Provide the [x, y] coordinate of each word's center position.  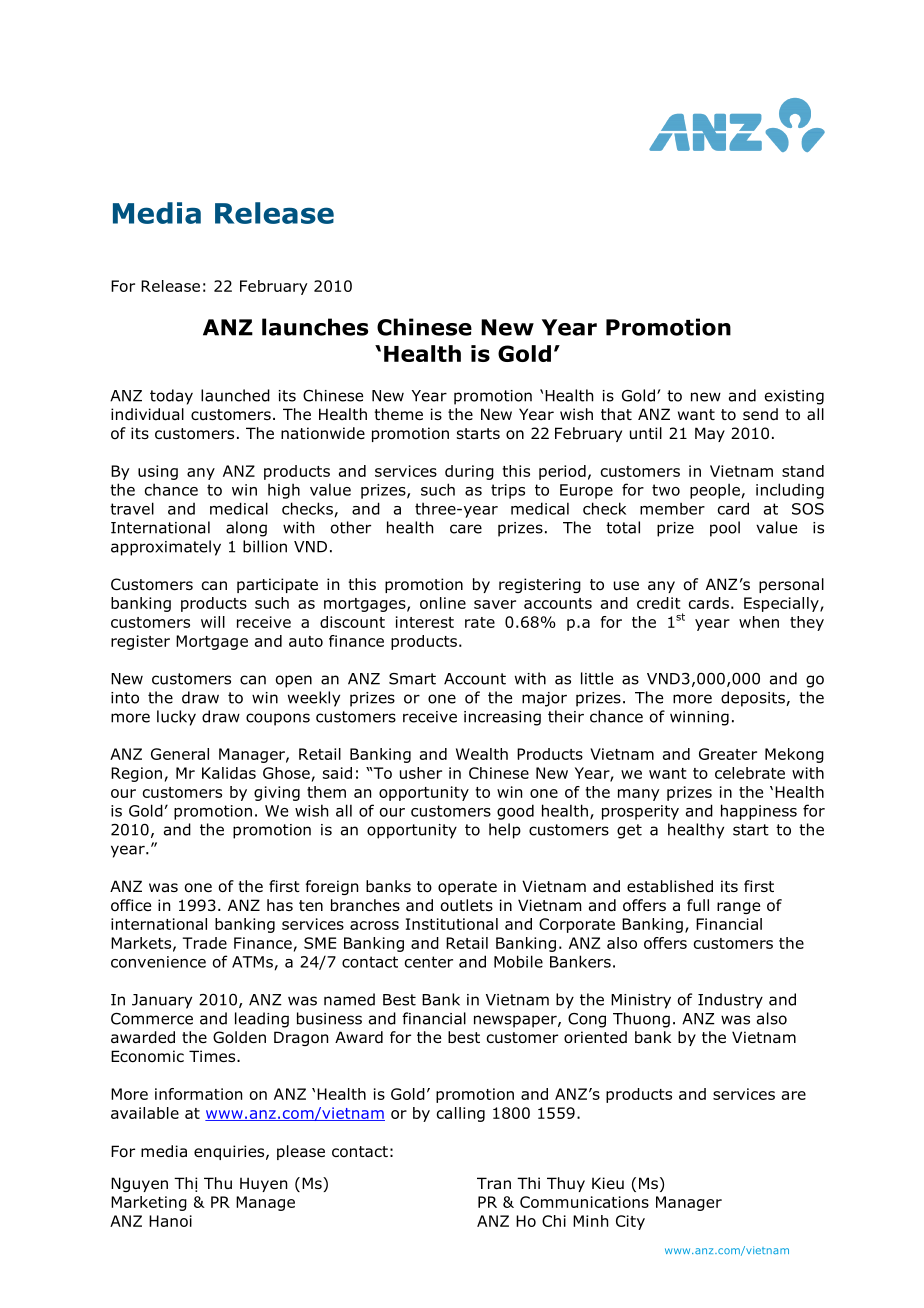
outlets [467, 905]
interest [425, 622]
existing [794, 397]
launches [315, 327]
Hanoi [170, 1221]
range [738, 908]
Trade [204, 943]
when [759, 622]
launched [235, 395]
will [213, 622]
